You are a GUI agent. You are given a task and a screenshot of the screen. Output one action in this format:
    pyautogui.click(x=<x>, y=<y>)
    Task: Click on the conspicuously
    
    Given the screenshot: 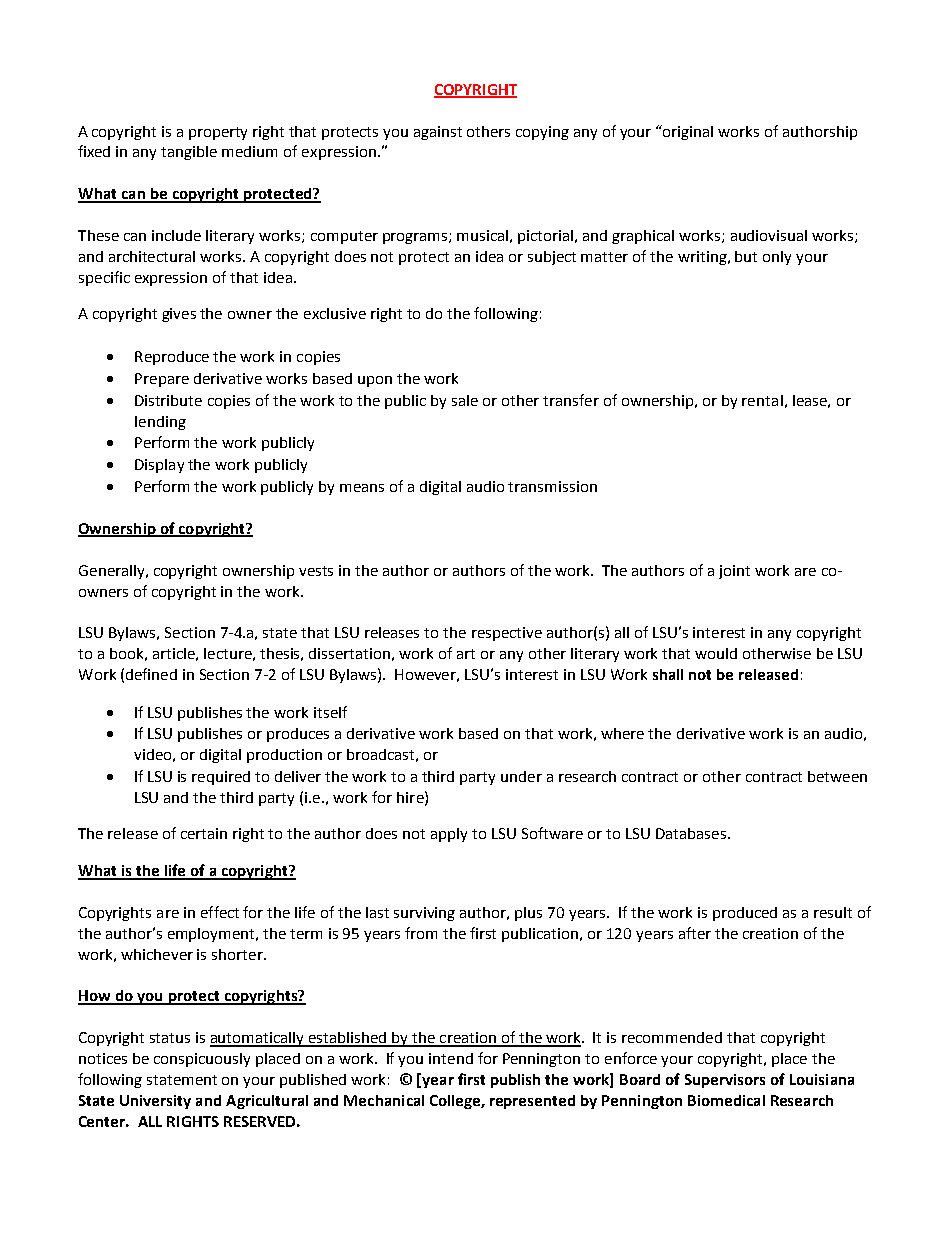 What is the action you would take?
    pyautogui.click(x=202, y=1060)
